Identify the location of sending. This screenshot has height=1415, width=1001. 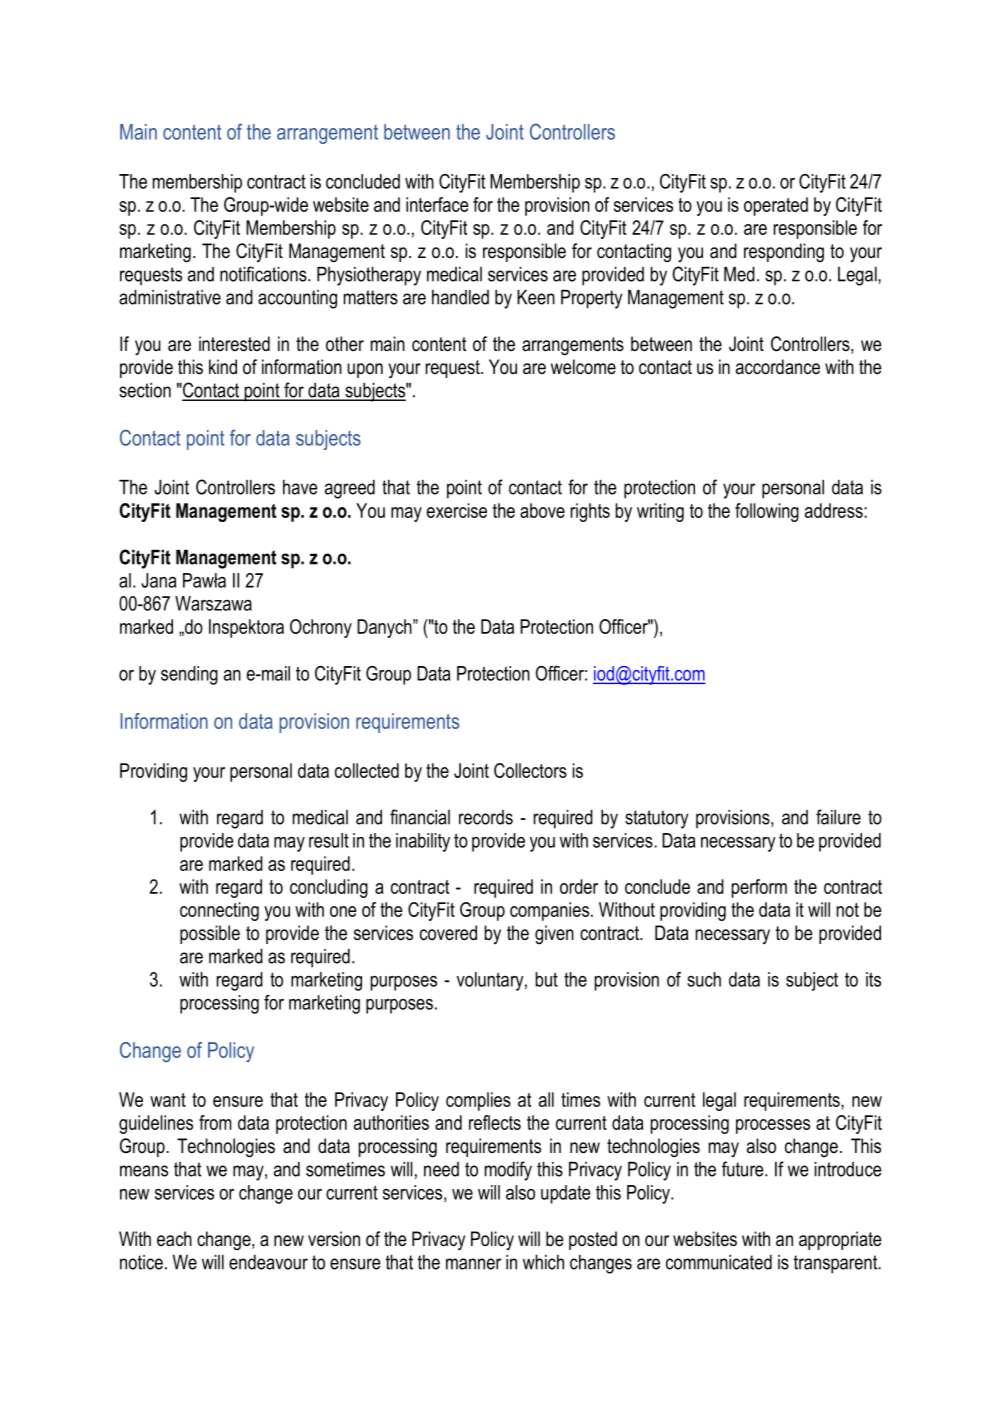
(189, 675).
